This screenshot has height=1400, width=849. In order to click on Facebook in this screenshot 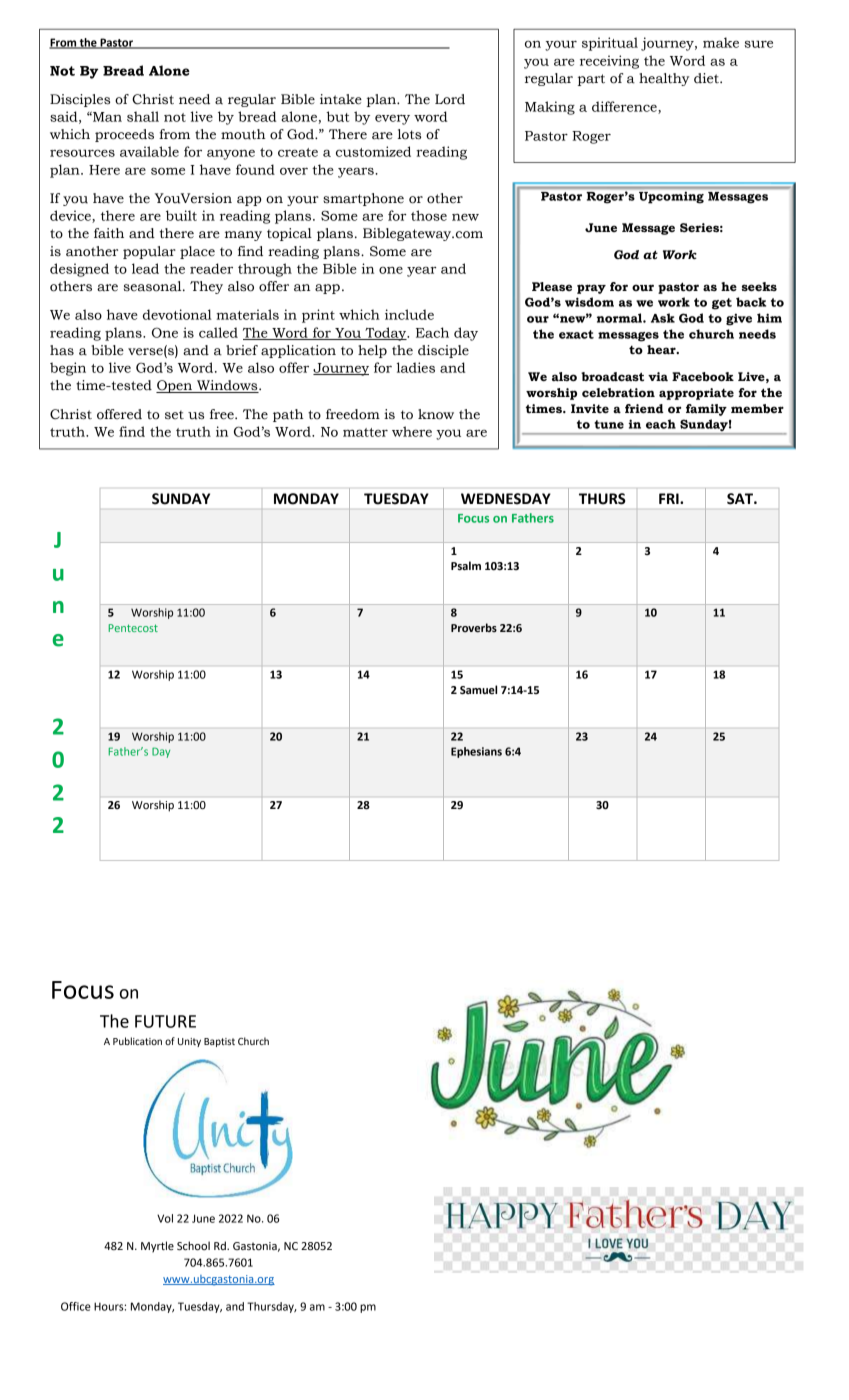, I will do `click(703, 377)`.
